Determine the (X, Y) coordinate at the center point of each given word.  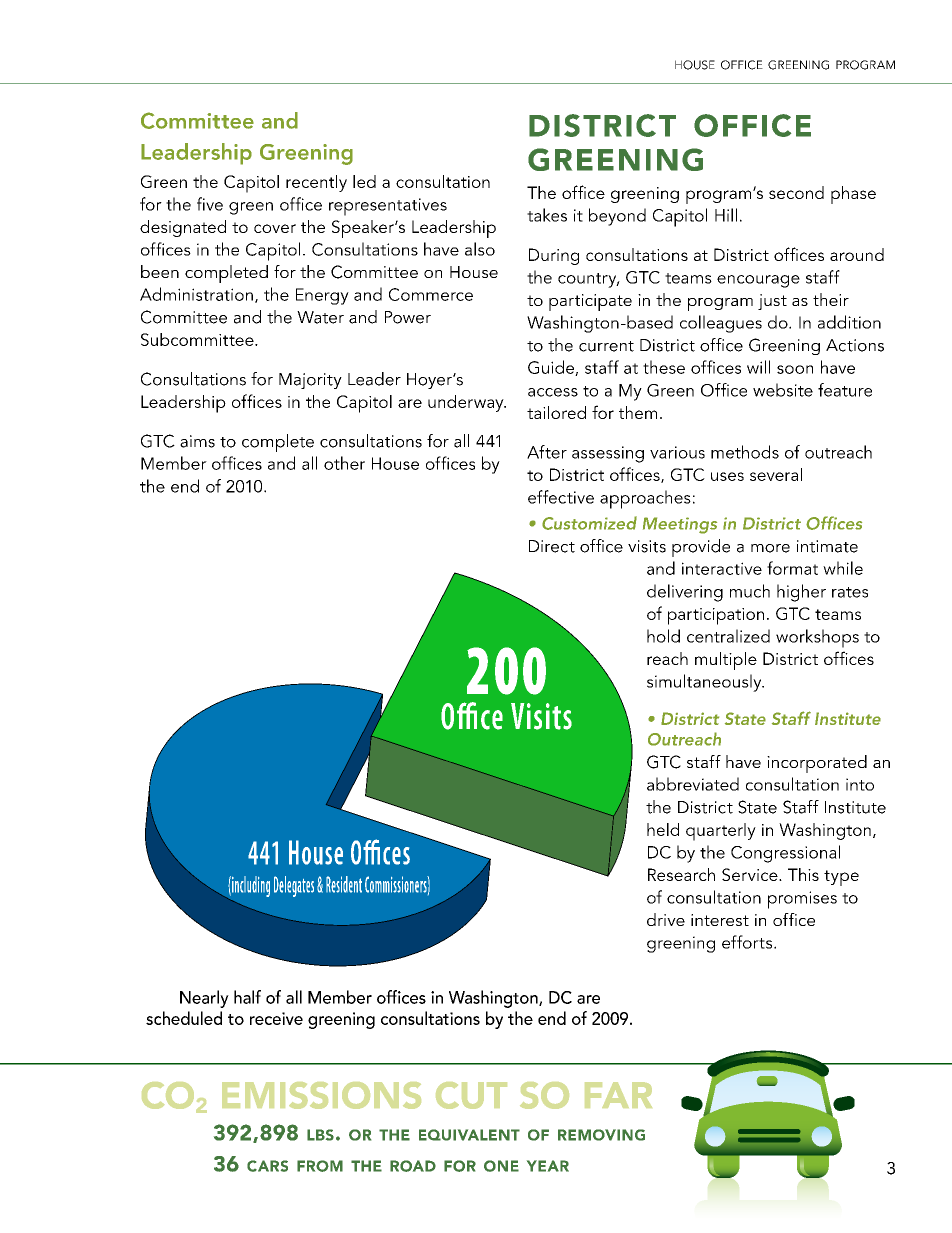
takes (547, 215)
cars (267, 1166)
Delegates (294, 886)
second (796, 192)
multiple (726, 661)
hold (663, 636)
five (210, 204)
